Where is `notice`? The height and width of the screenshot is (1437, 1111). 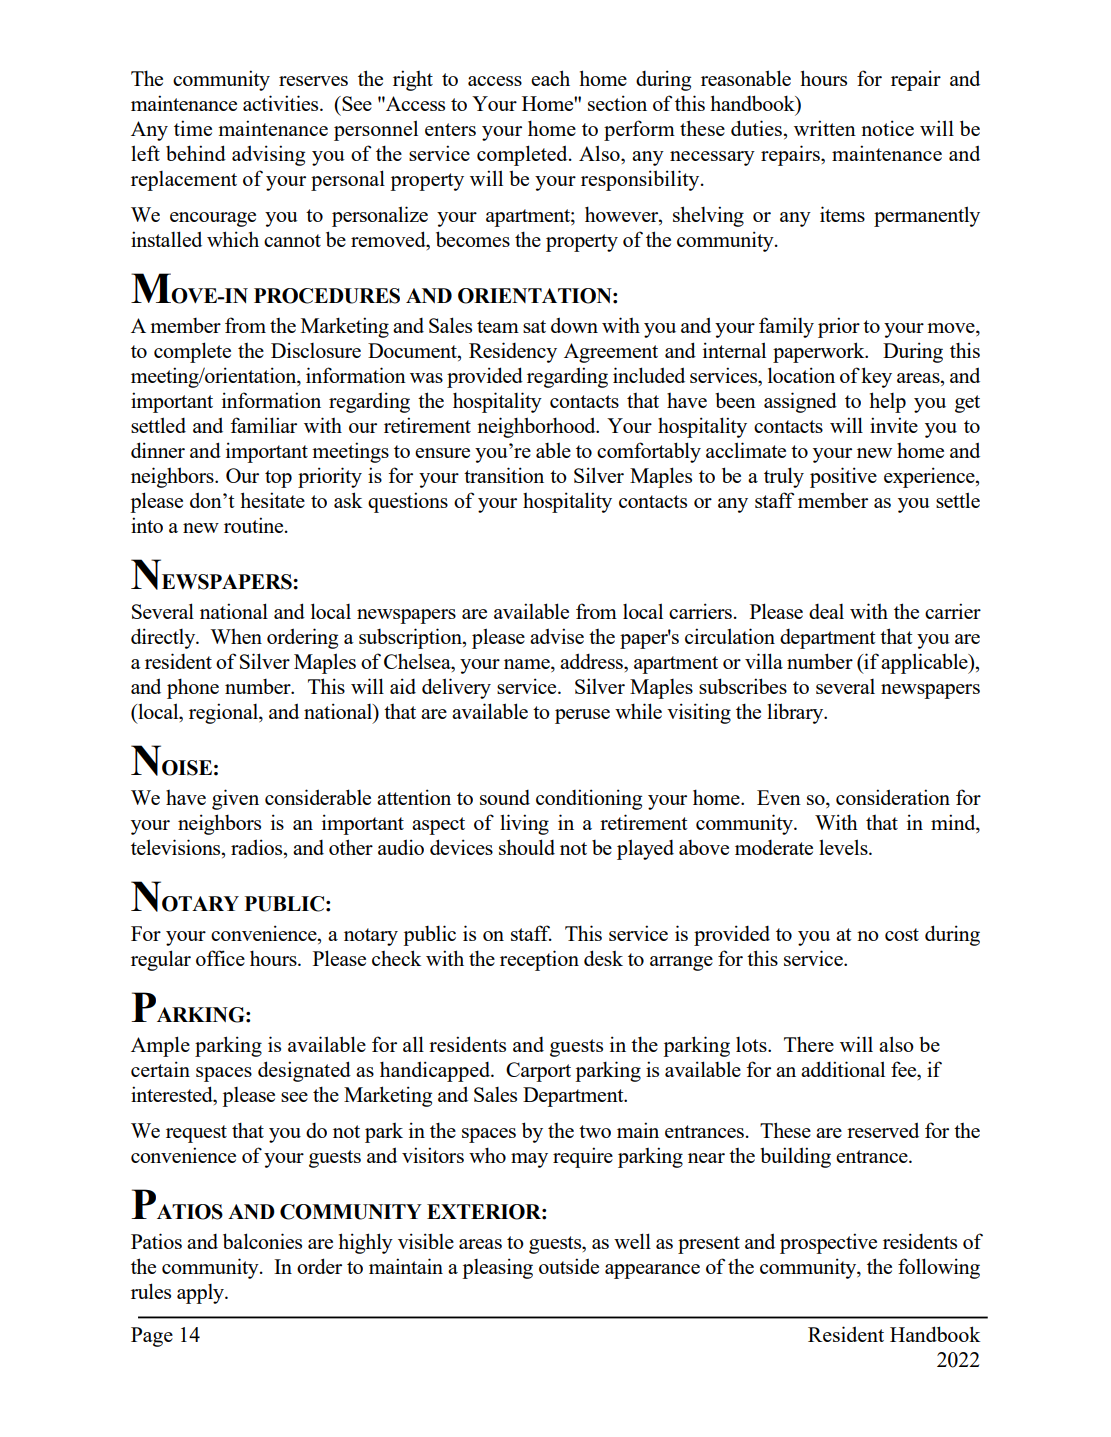
notice is located at coordinates (887, 128).
